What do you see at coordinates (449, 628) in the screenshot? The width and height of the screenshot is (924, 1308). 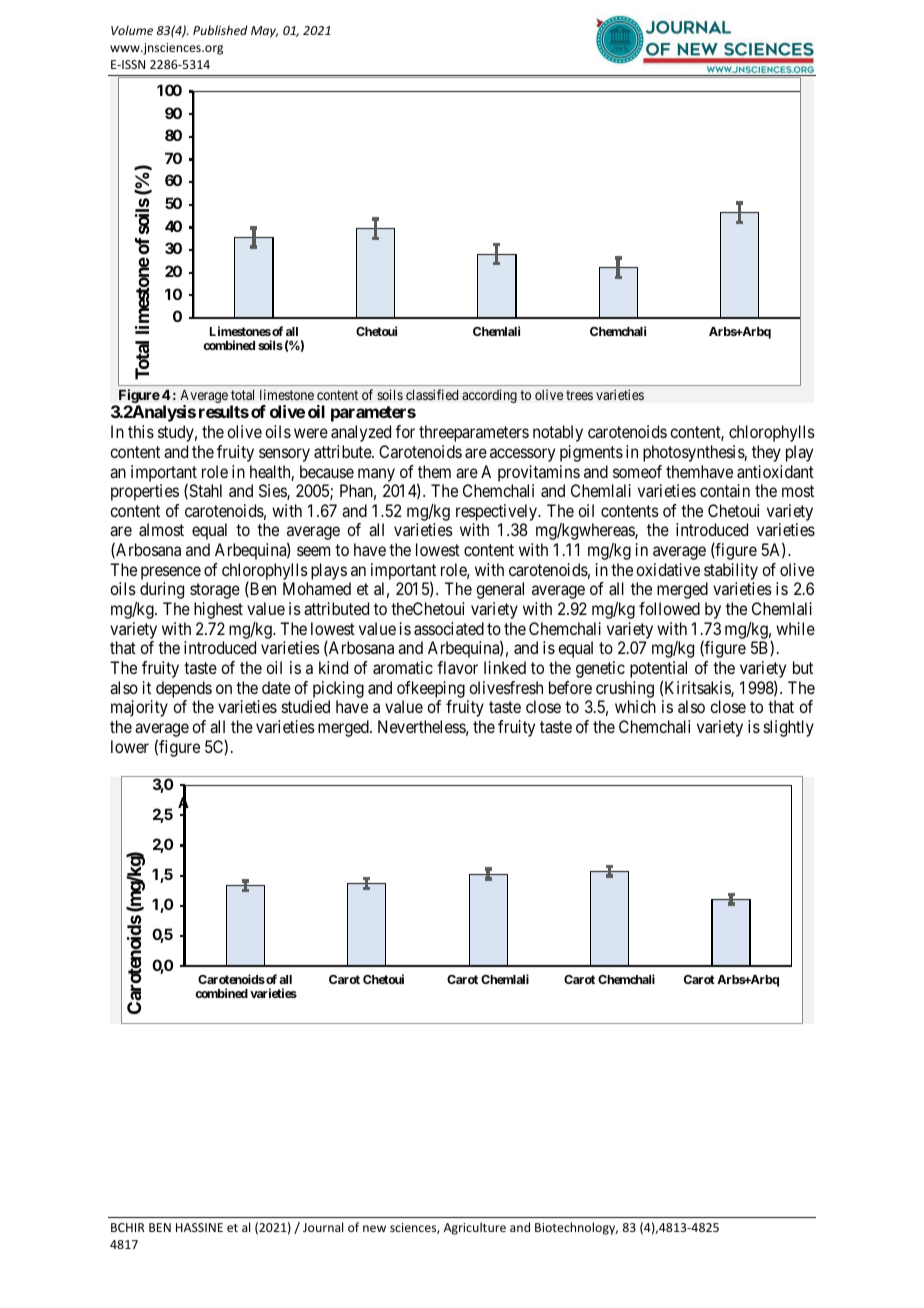 I see `associated` at bounding box center [449, 628].
